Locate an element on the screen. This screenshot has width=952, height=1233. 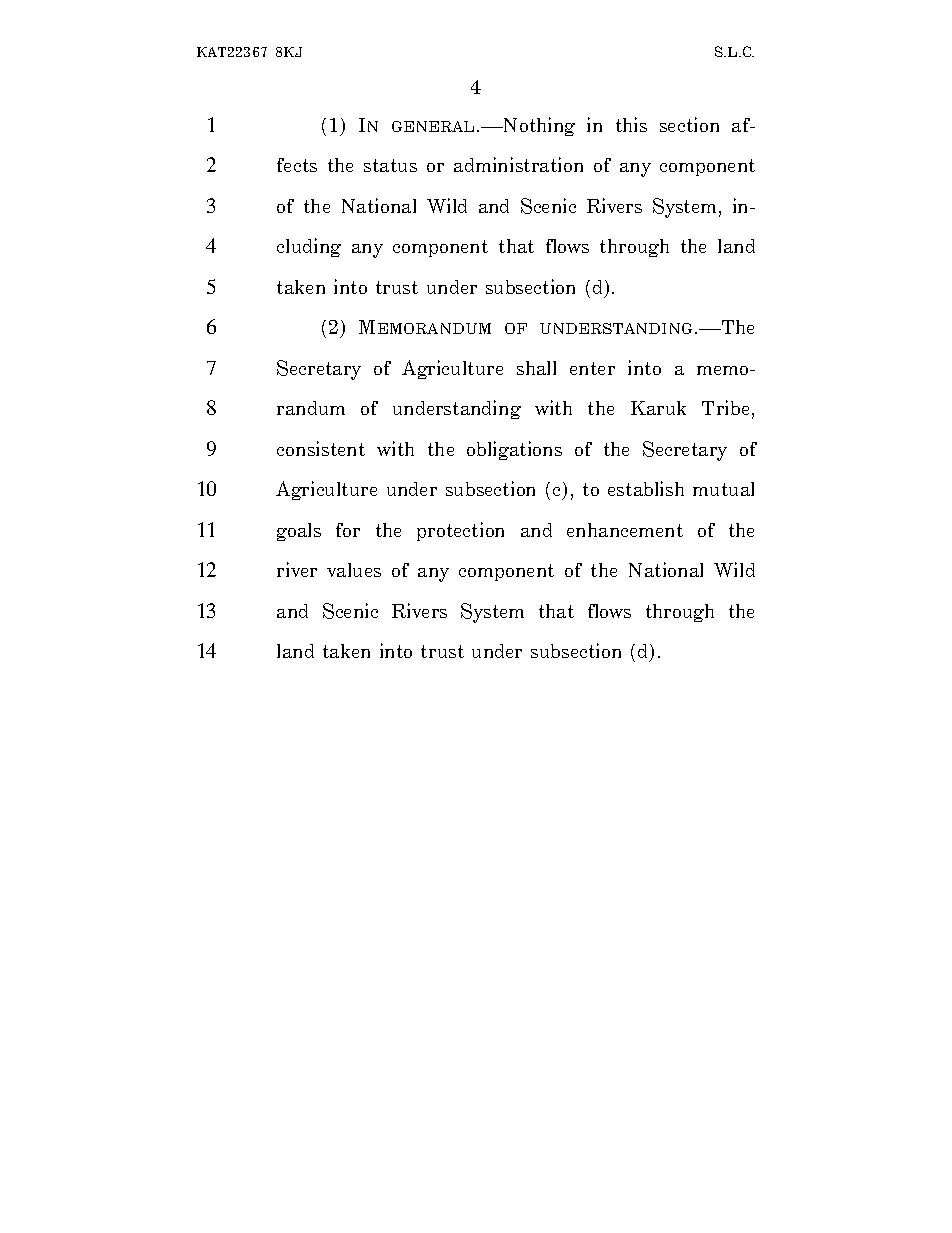
establish is located at coordinates (646, 488).
